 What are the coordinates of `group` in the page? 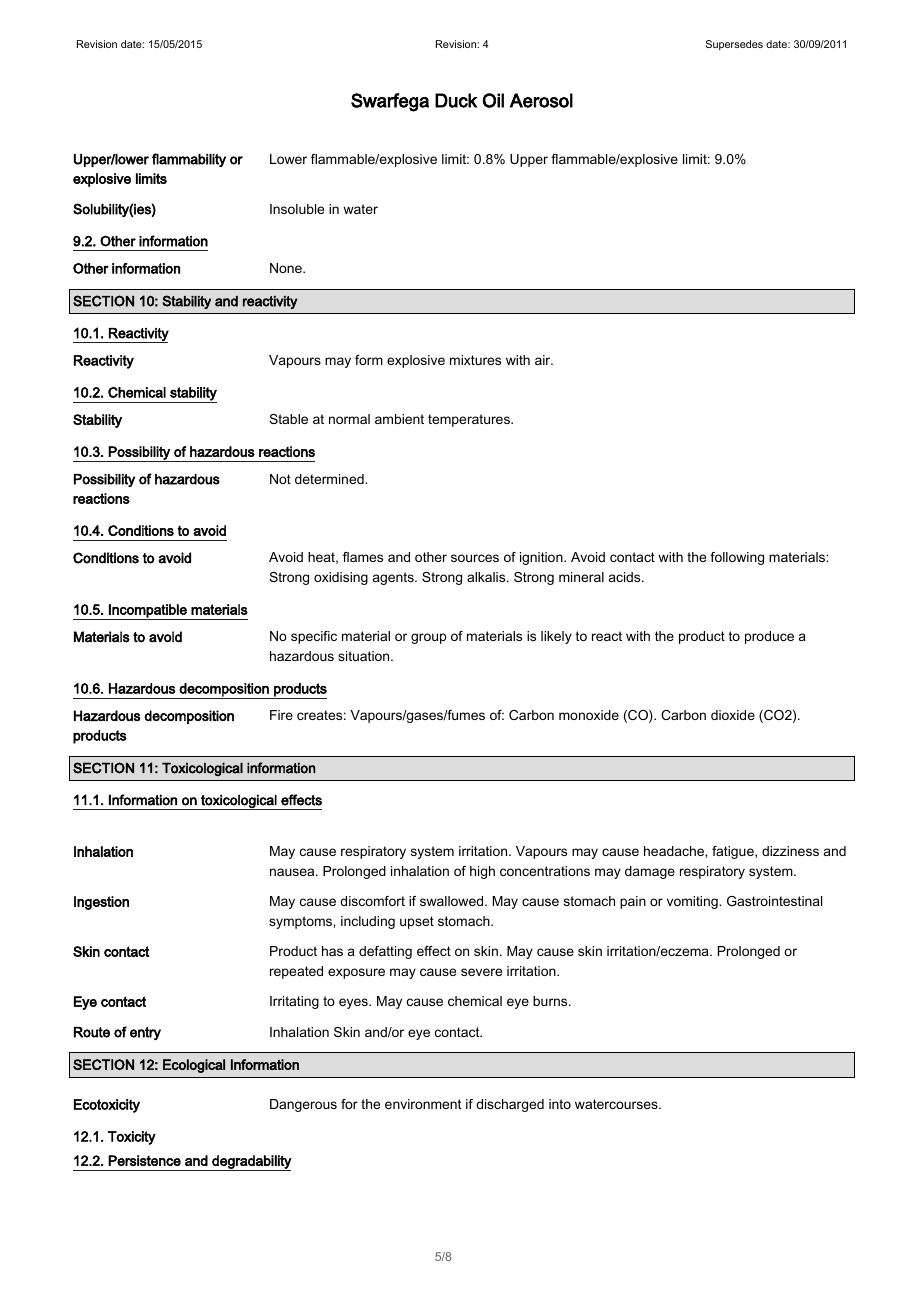 It's located at (429, 638).
